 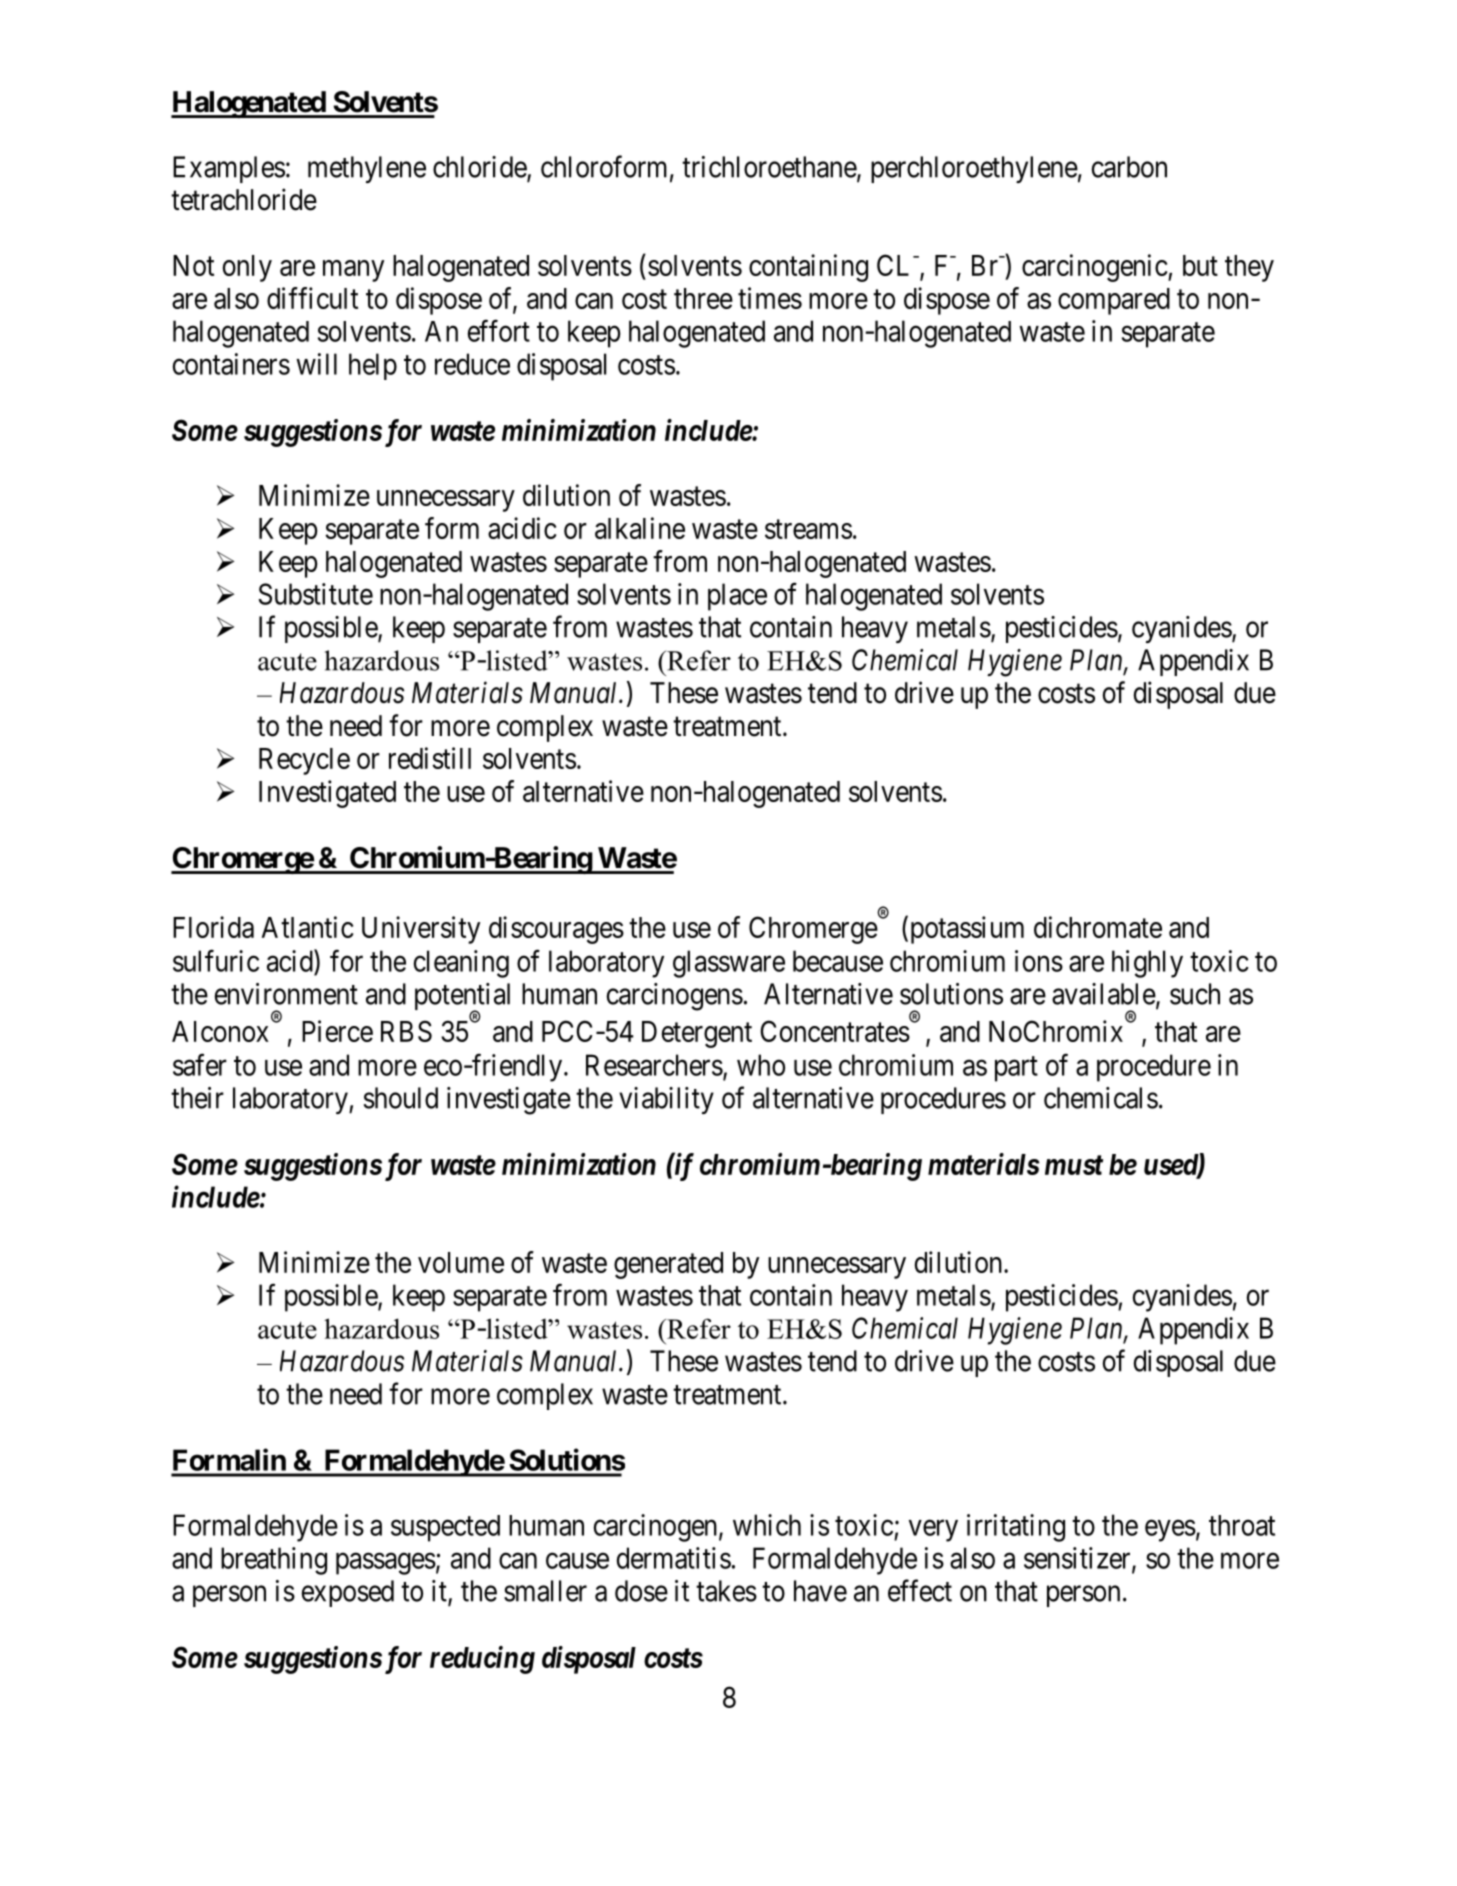 What do you see at coordinates (737, 597) in the screenshot?
I see `place` at bounding box center [737, 597].
